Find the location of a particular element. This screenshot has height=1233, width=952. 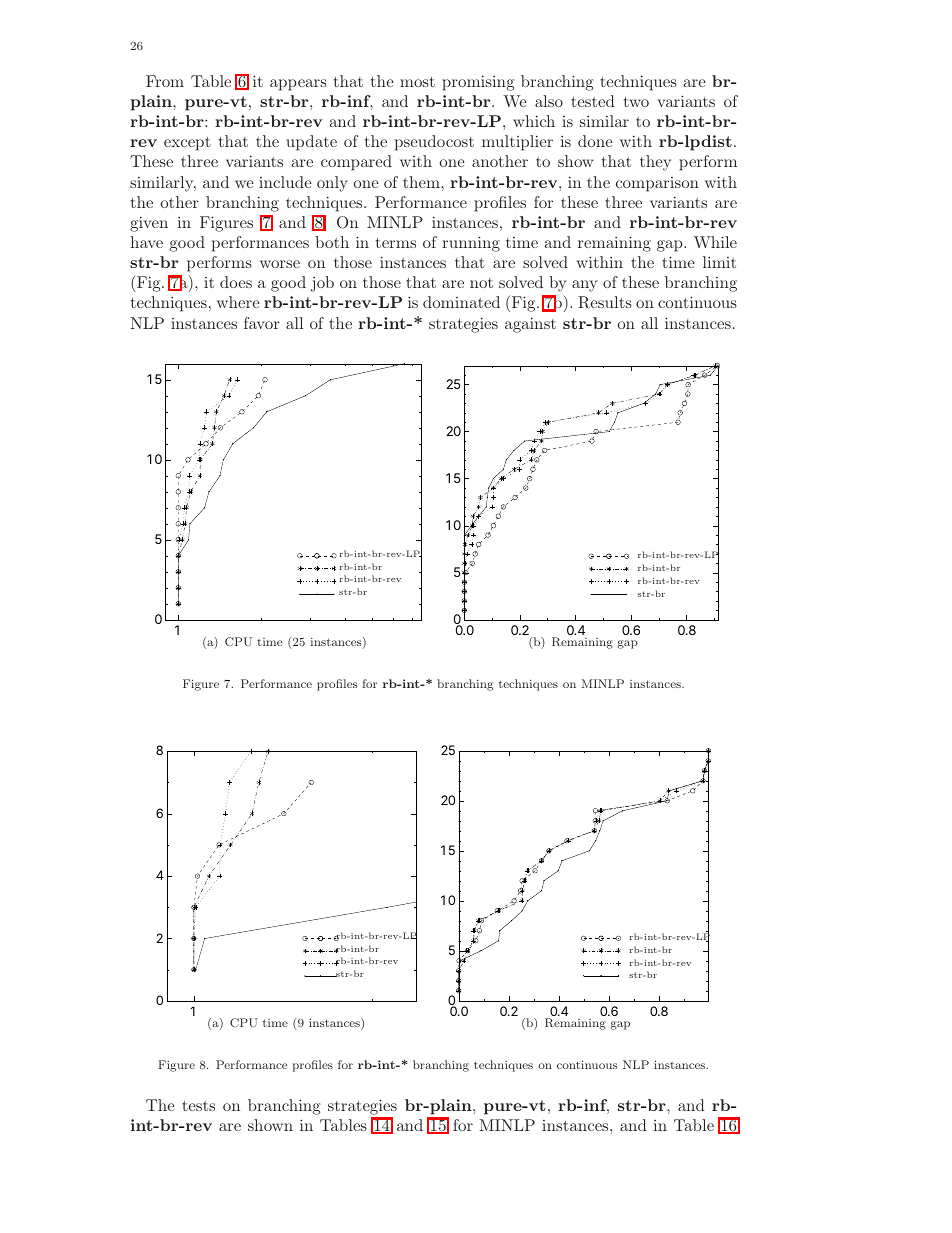

most is located at coordinates (417, 82).
